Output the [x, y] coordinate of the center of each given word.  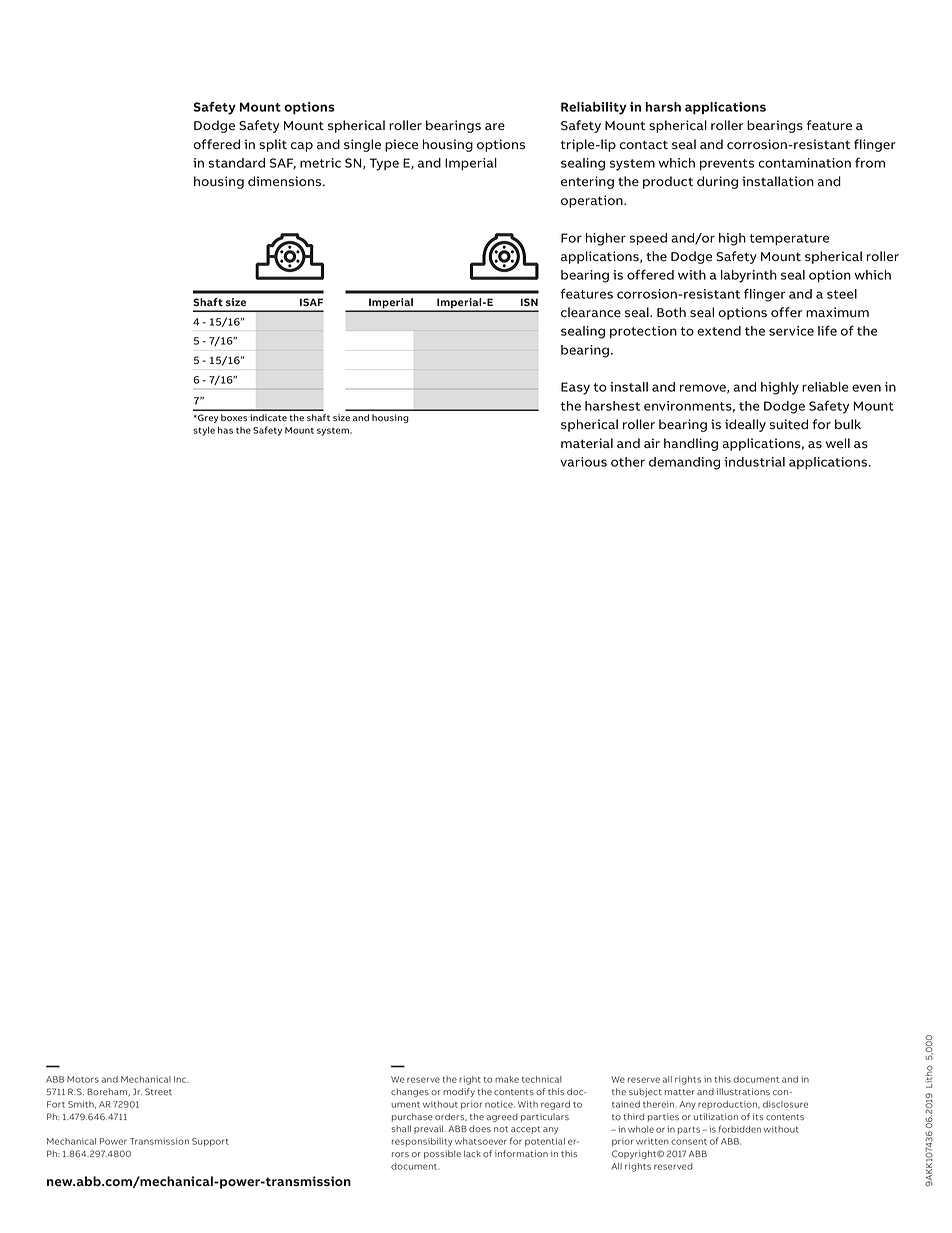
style [204, 431]
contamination [804, 163]
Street [158, 1091]
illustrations [743, 1091]
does [480, 1128]
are [495, 127]
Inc [181, 1079]
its [758, 1116]
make [507, 1079]
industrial [754, 462]
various [583, 462]
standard [236, 163]
